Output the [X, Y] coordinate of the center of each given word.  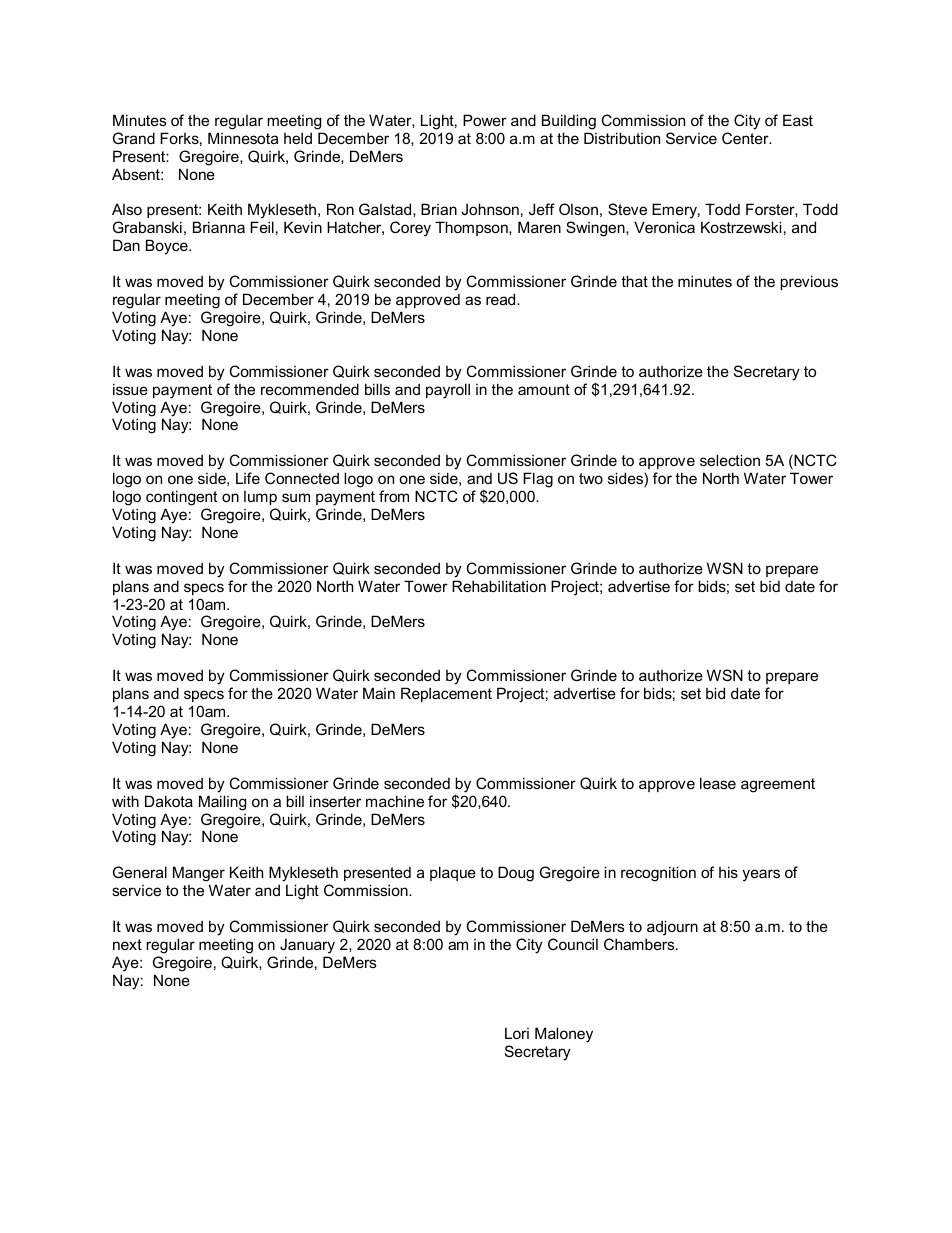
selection [730, 460]
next [127, 944]
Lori [517, 1033]
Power [485, 120]
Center [746, 138]
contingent [181, 498]
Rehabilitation [499, 586]
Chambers [640, 944]
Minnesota [243, 138]
